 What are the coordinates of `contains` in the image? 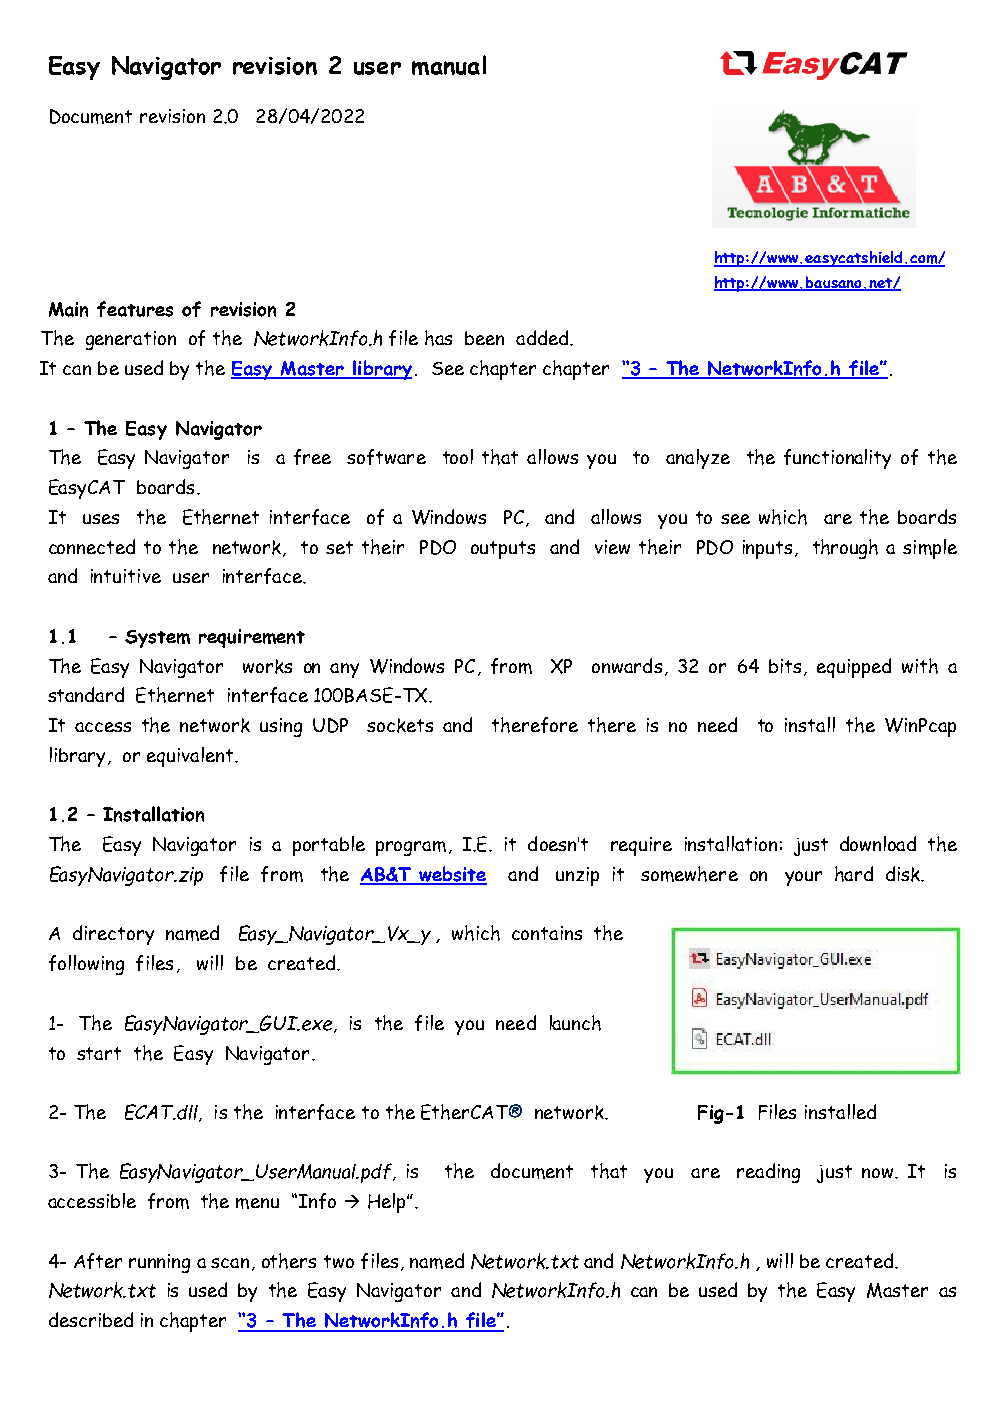 It's located at (547, 933).
